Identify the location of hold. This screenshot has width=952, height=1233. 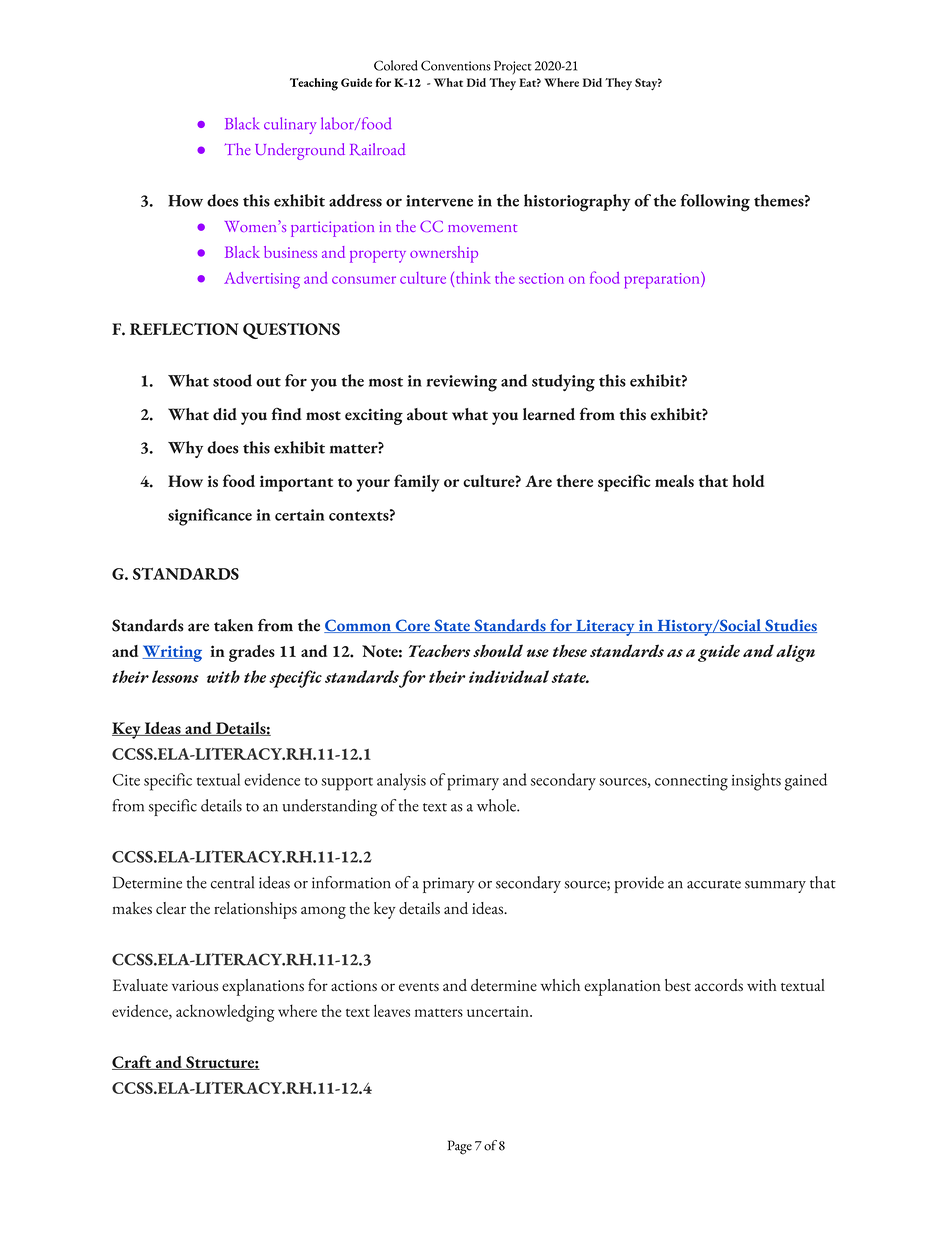
(748, 481).
